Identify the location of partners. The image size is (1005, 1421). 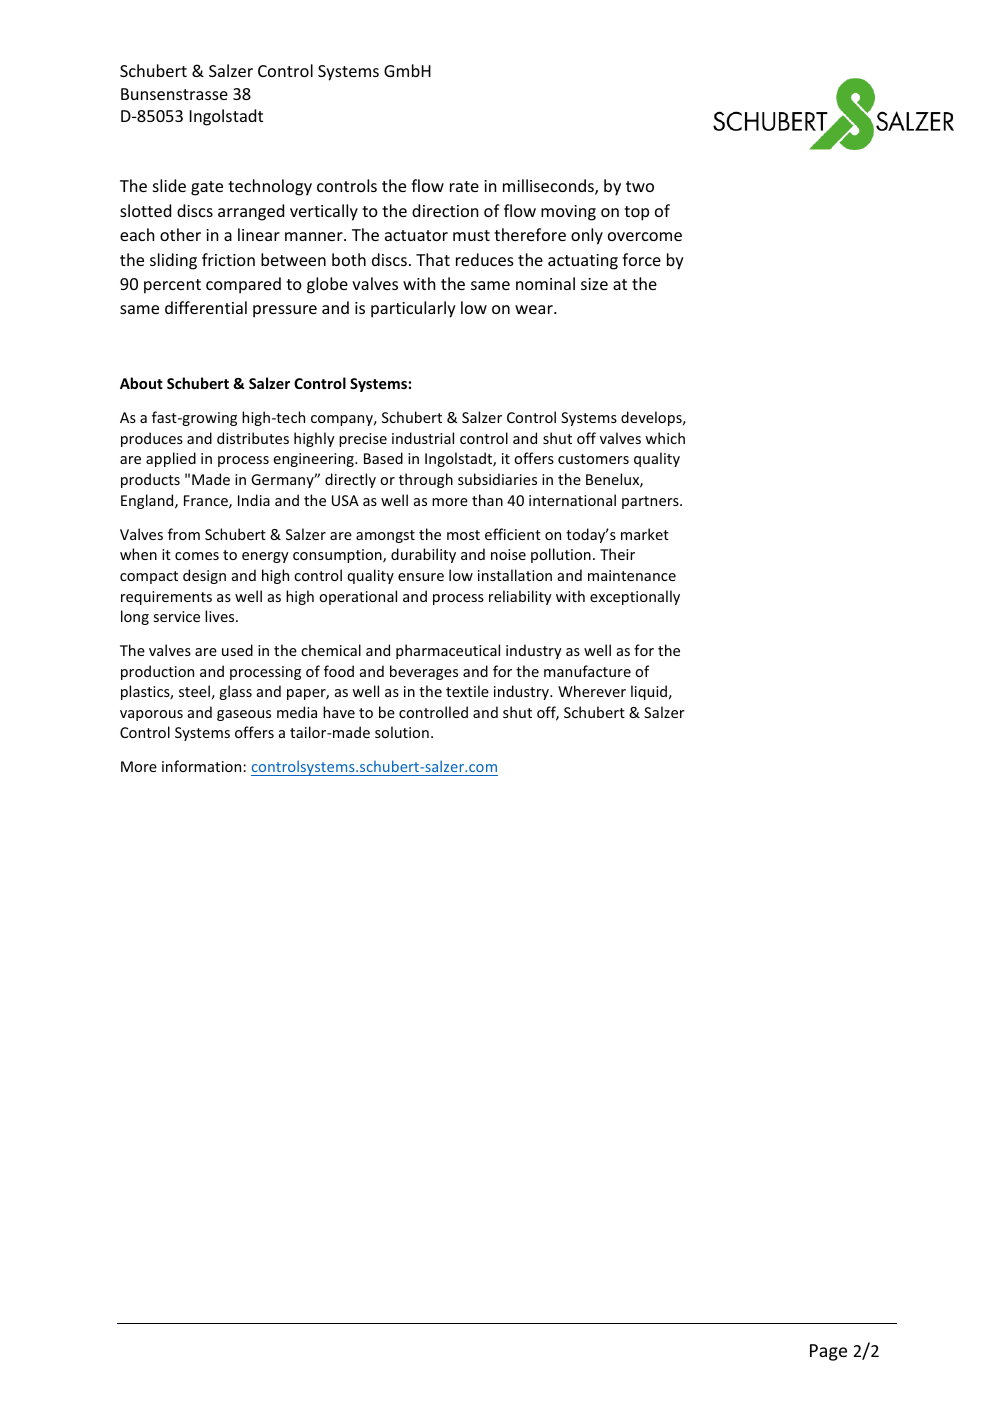
(651, 502).
